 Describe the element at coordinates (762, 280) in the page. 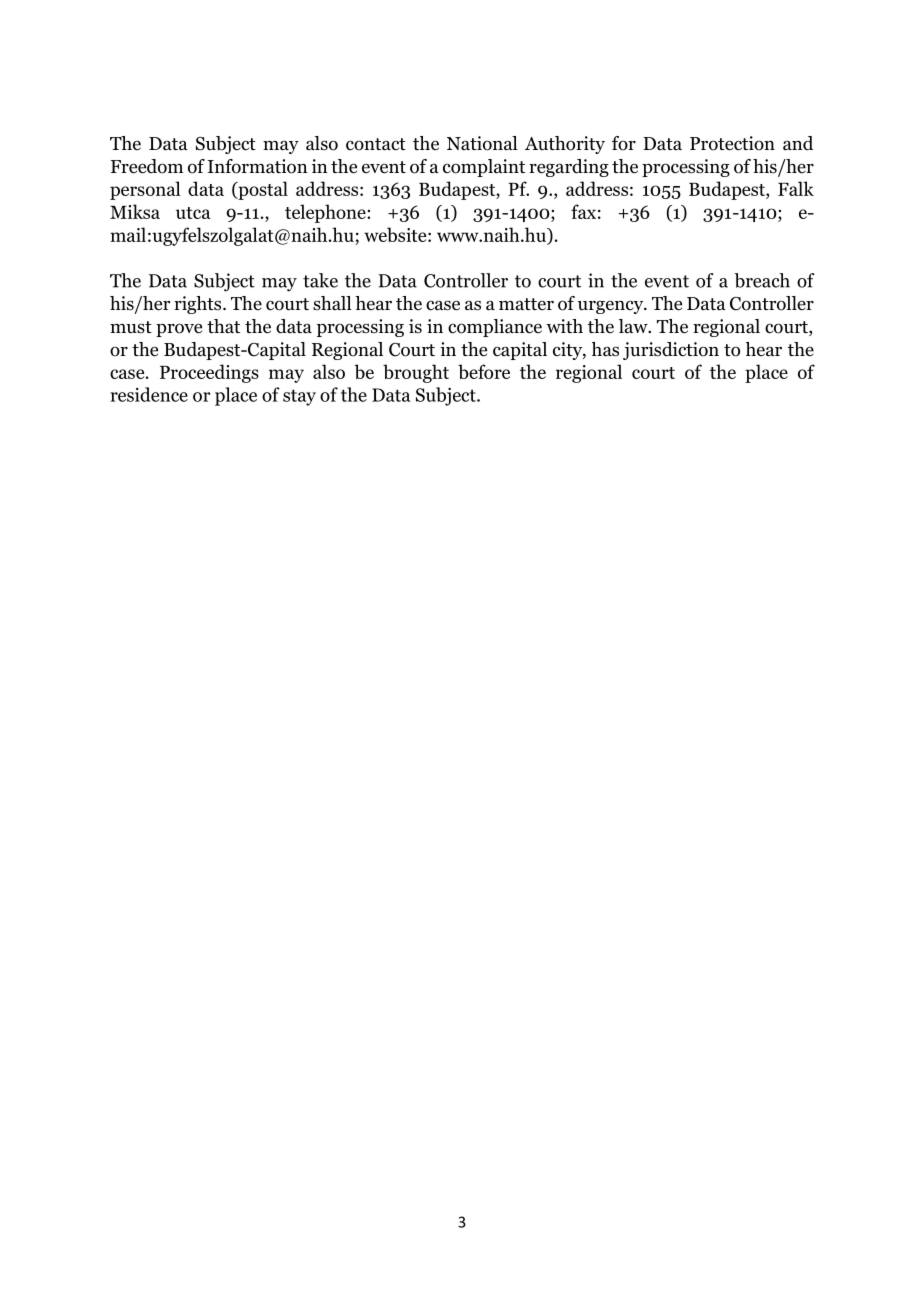

I see `breach` at that location.
